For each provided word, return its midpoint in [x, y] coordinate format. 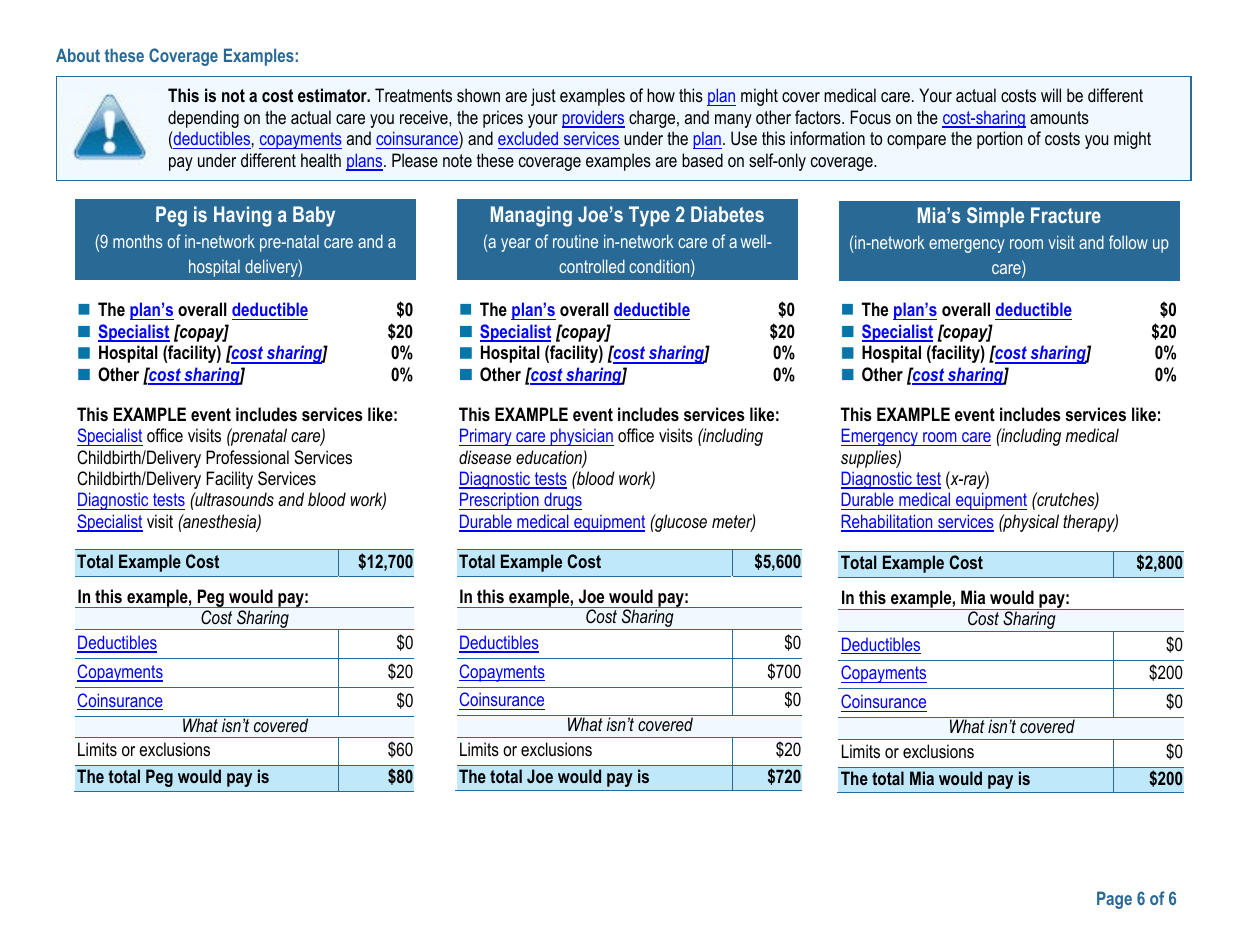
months [137, 241]
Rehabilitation [888, 522]
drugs [562, 501]
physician [581, 437]
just [543, 97]
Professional [247, 457]
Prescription [500, 501]
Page [1114, 900]
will [1051, 95]
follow [1128, 242]
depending [203, 119]
